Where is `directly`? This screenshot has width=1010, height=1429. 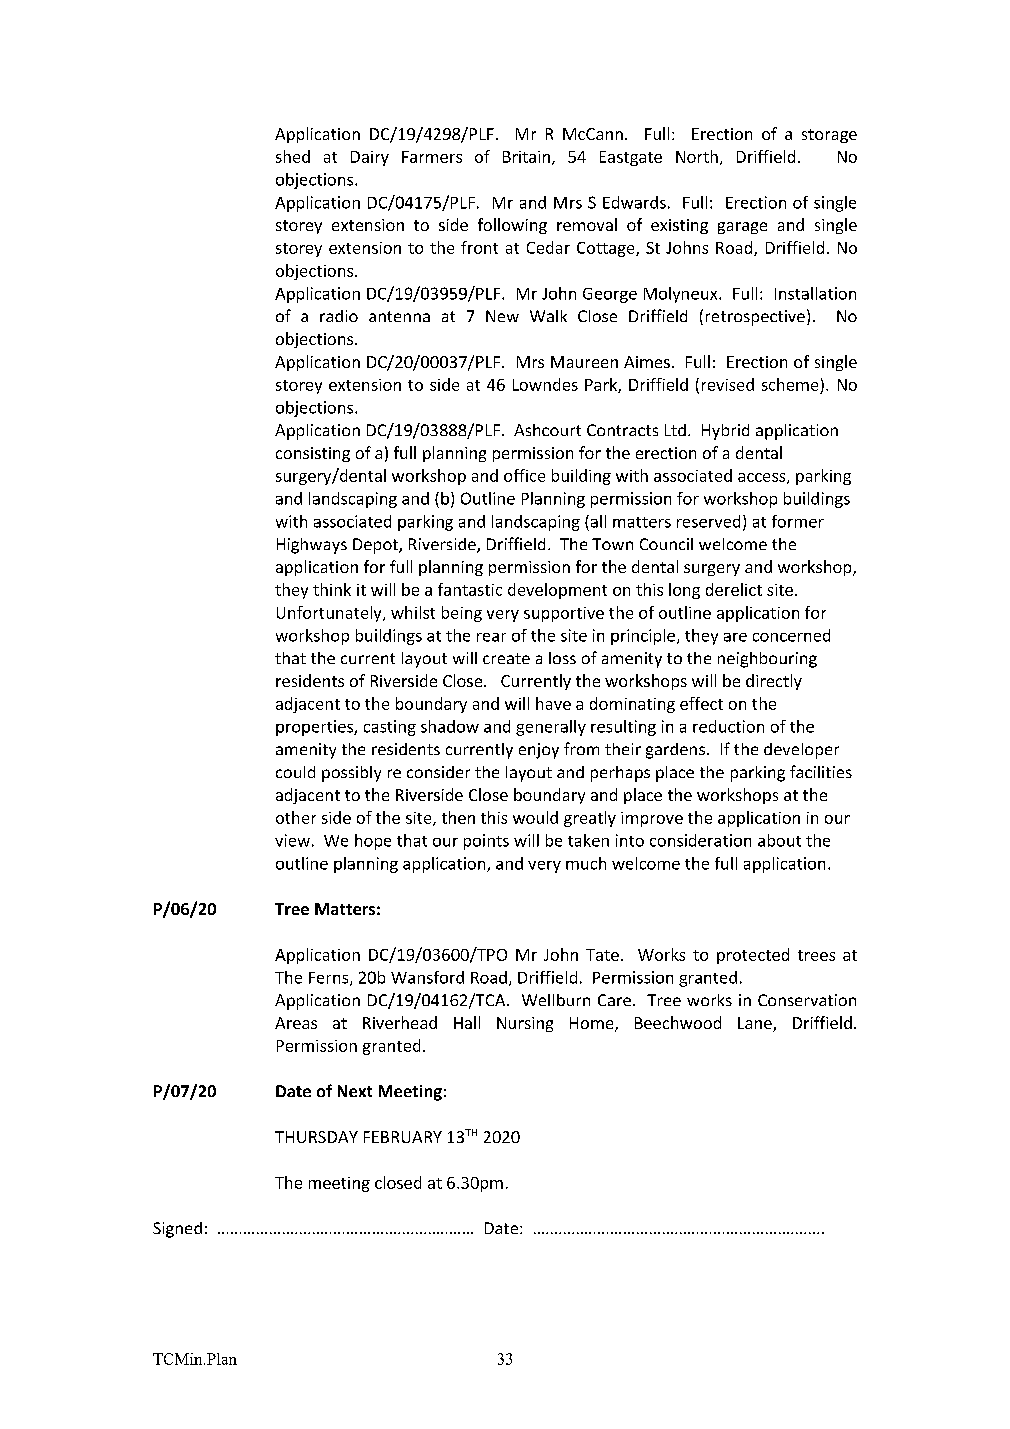 directly is located at coordinates (774, 682).
